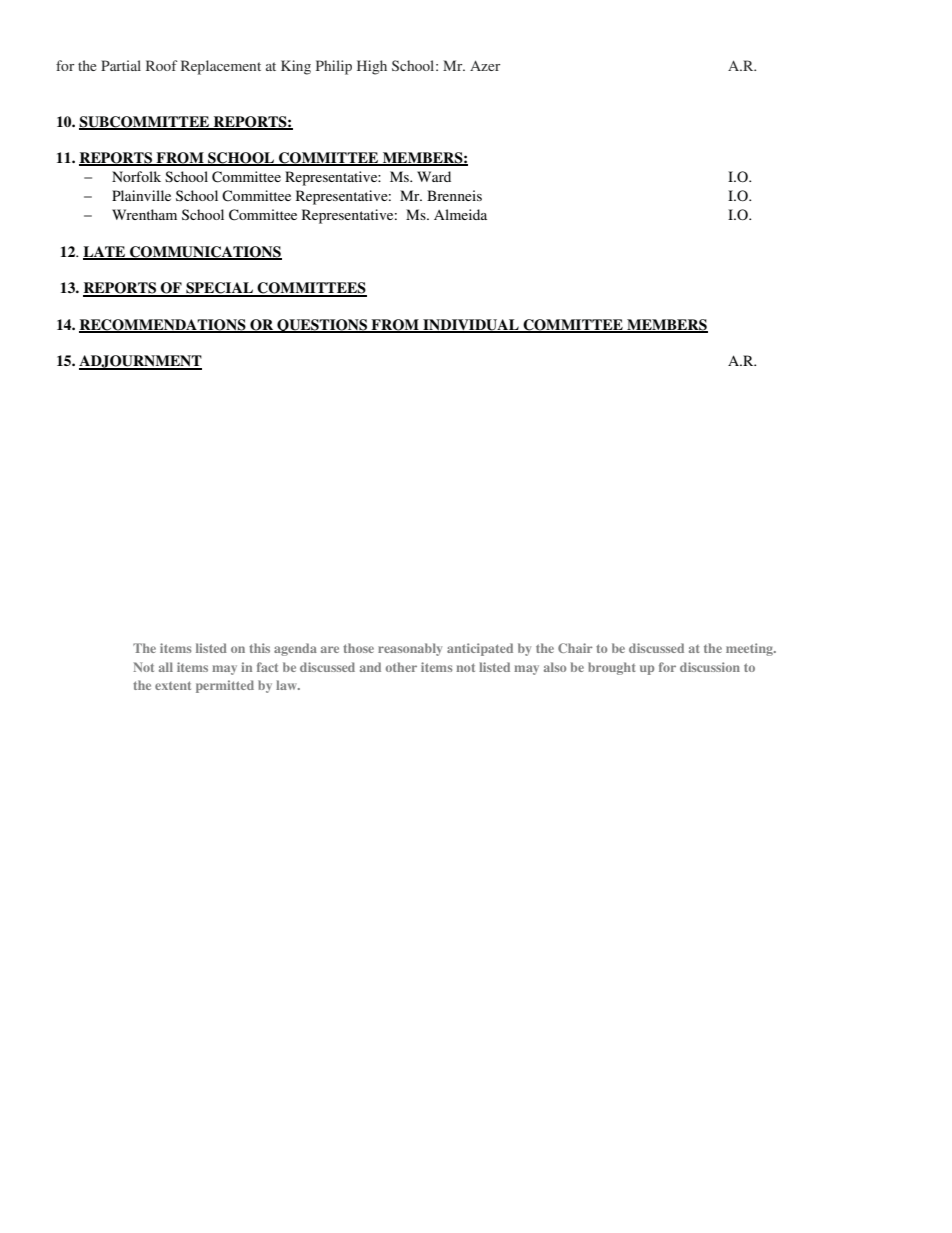 The image size is (952, 1233). I want to click on INDIVIDUAL, so click(471, 325).
